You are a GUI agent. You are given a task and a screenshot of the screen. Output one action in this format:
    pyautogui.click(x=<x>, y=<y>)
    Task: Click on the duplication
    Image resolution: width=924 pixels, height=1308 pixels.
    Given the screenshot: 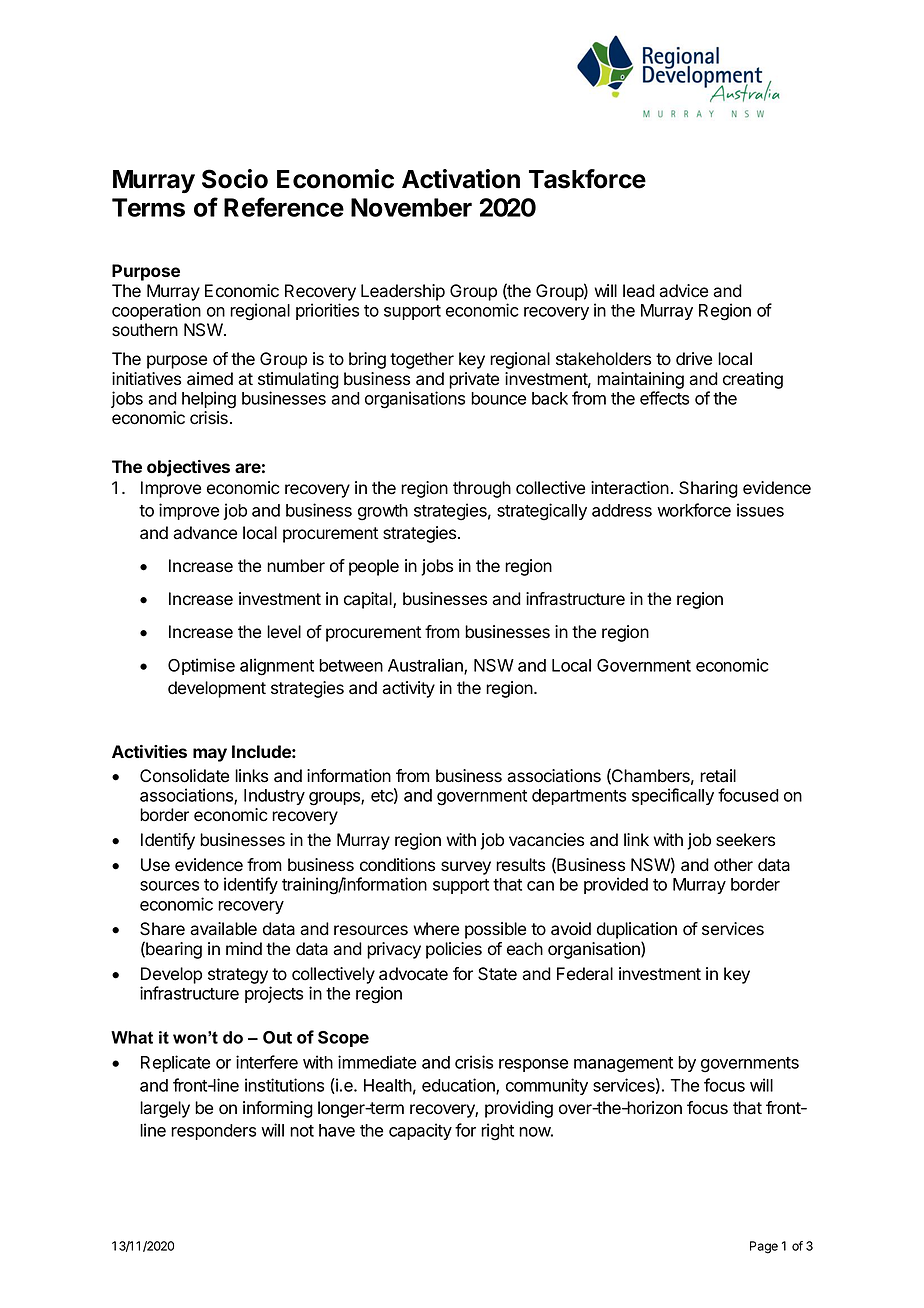 What is the action you would take?
    pyautogui.click(x=637, y=930)
